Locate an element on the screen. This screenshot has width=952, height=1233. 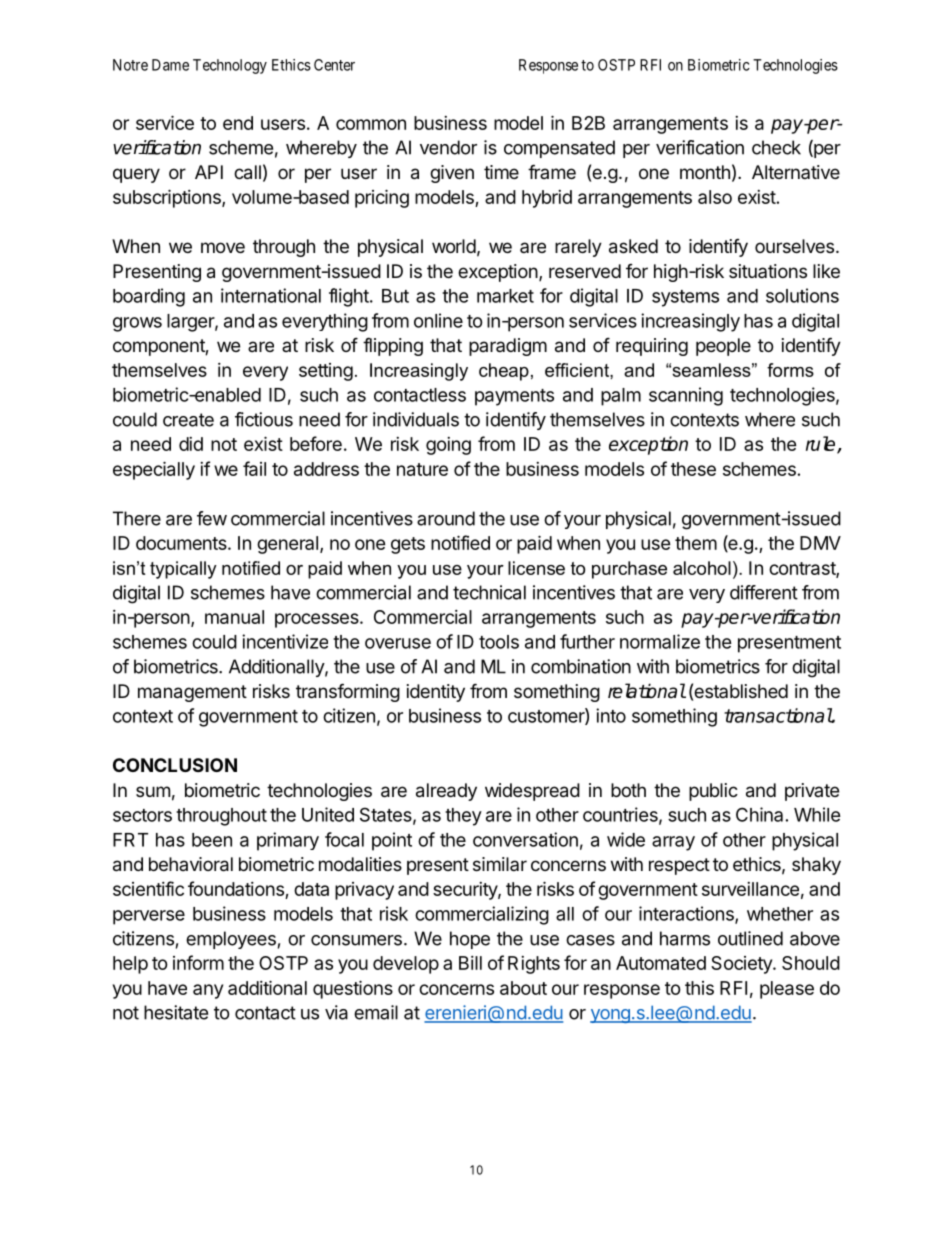
any is located at coordinates (208, 991).
